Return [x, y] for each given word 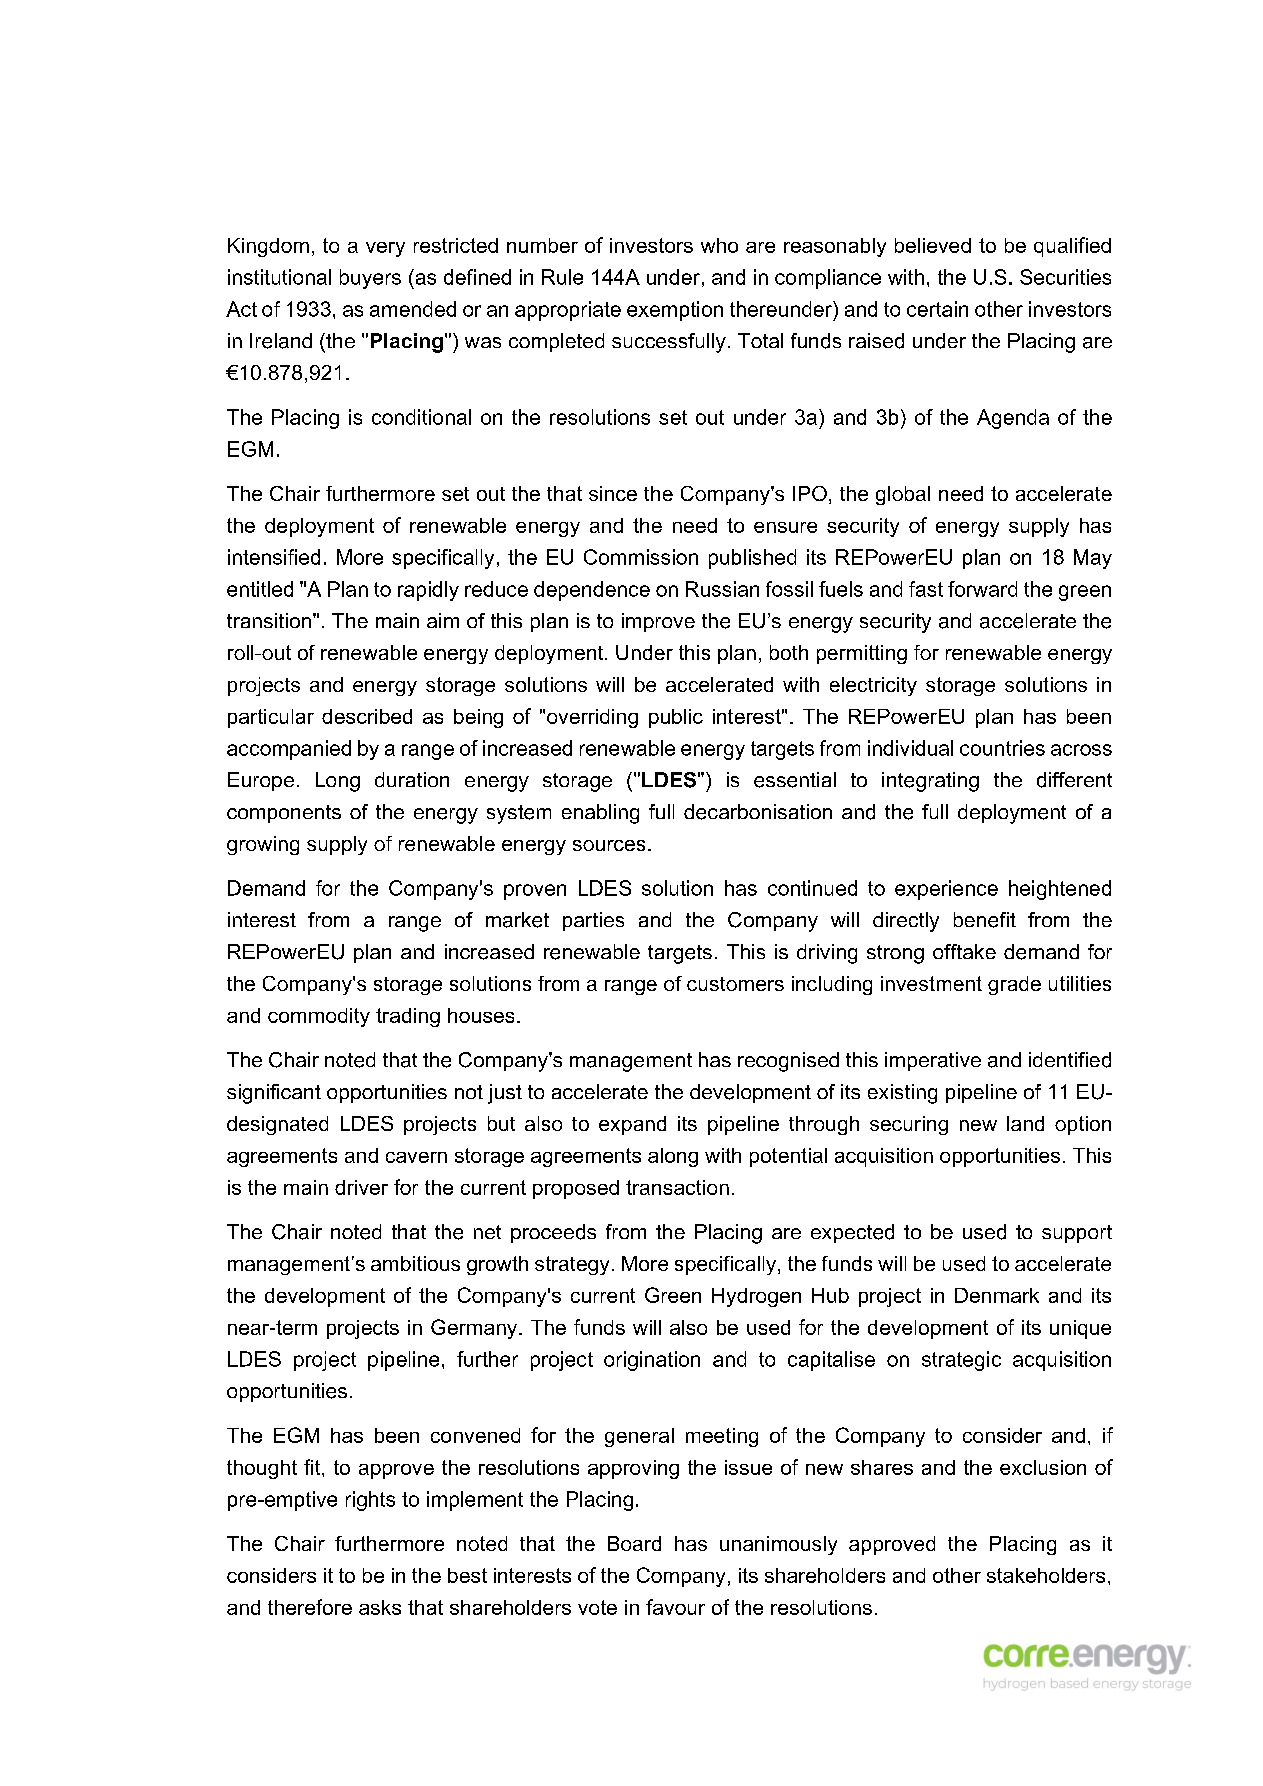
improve [658, 622]
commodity [319, 1017]
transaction [677, 1187]
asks [380, 1607]
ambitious [415, 1263]
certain [937, 309]
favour [675, 1607]
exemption [675, 311]
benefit [985, 920]
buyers [370, 279]
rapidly [428, 591]
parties [593, 921]
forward [982, 589]
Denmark [997, 1295]
